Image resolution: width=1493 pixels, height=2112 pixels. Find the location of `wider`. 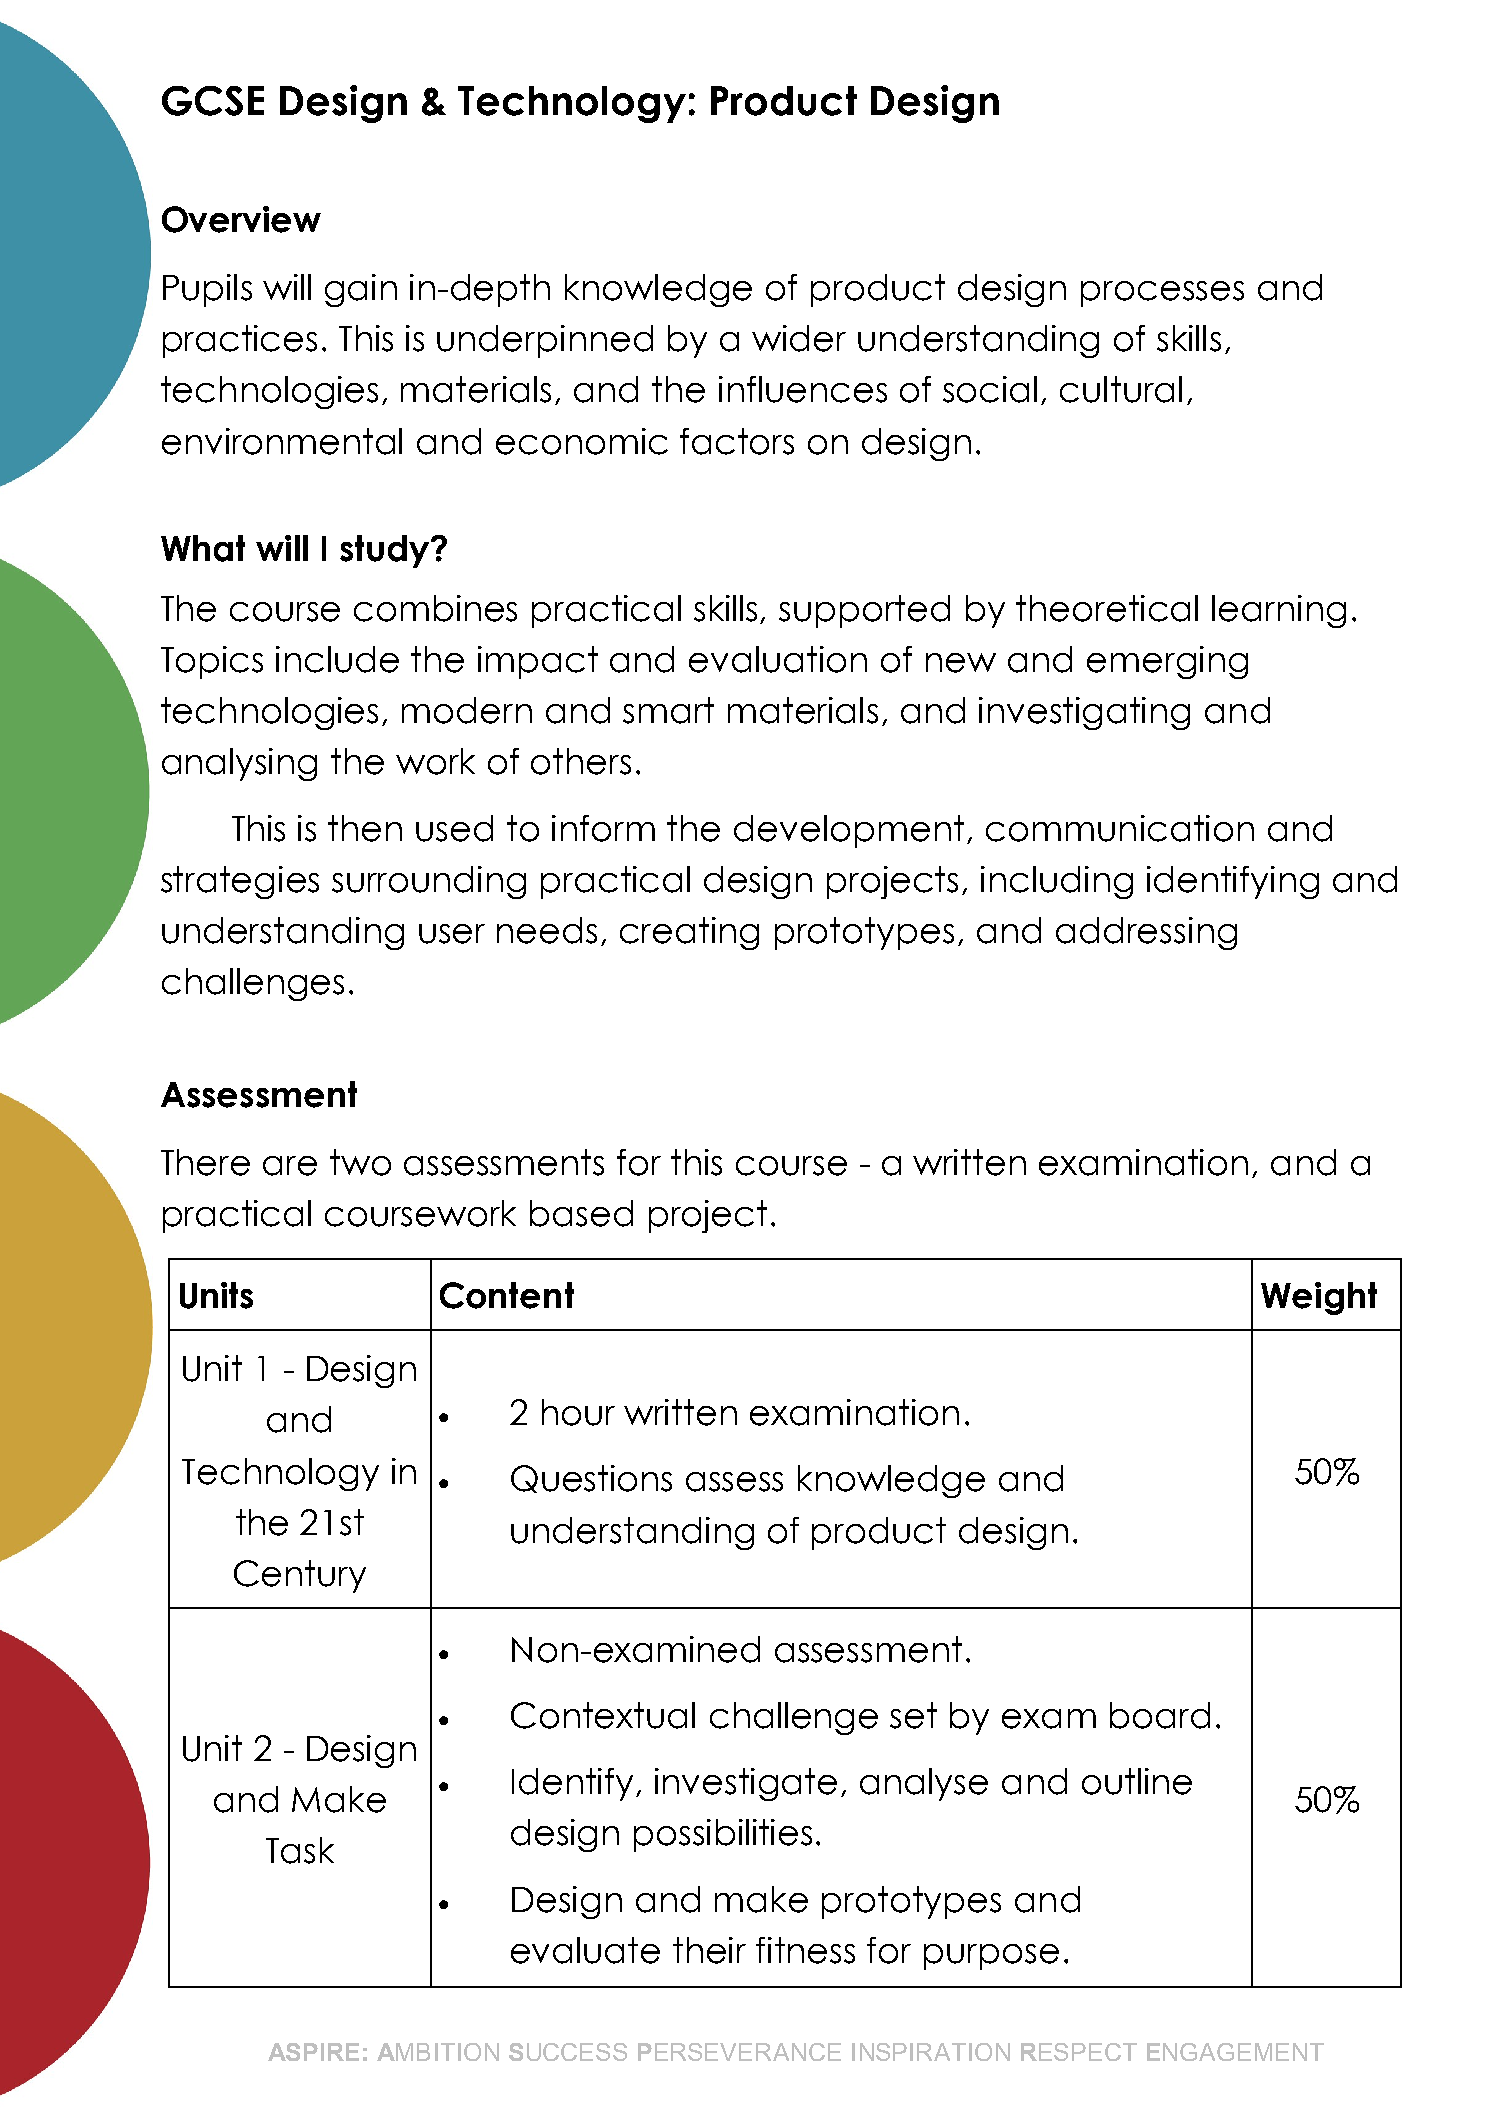

wider is located at coordinates (799, 338).
